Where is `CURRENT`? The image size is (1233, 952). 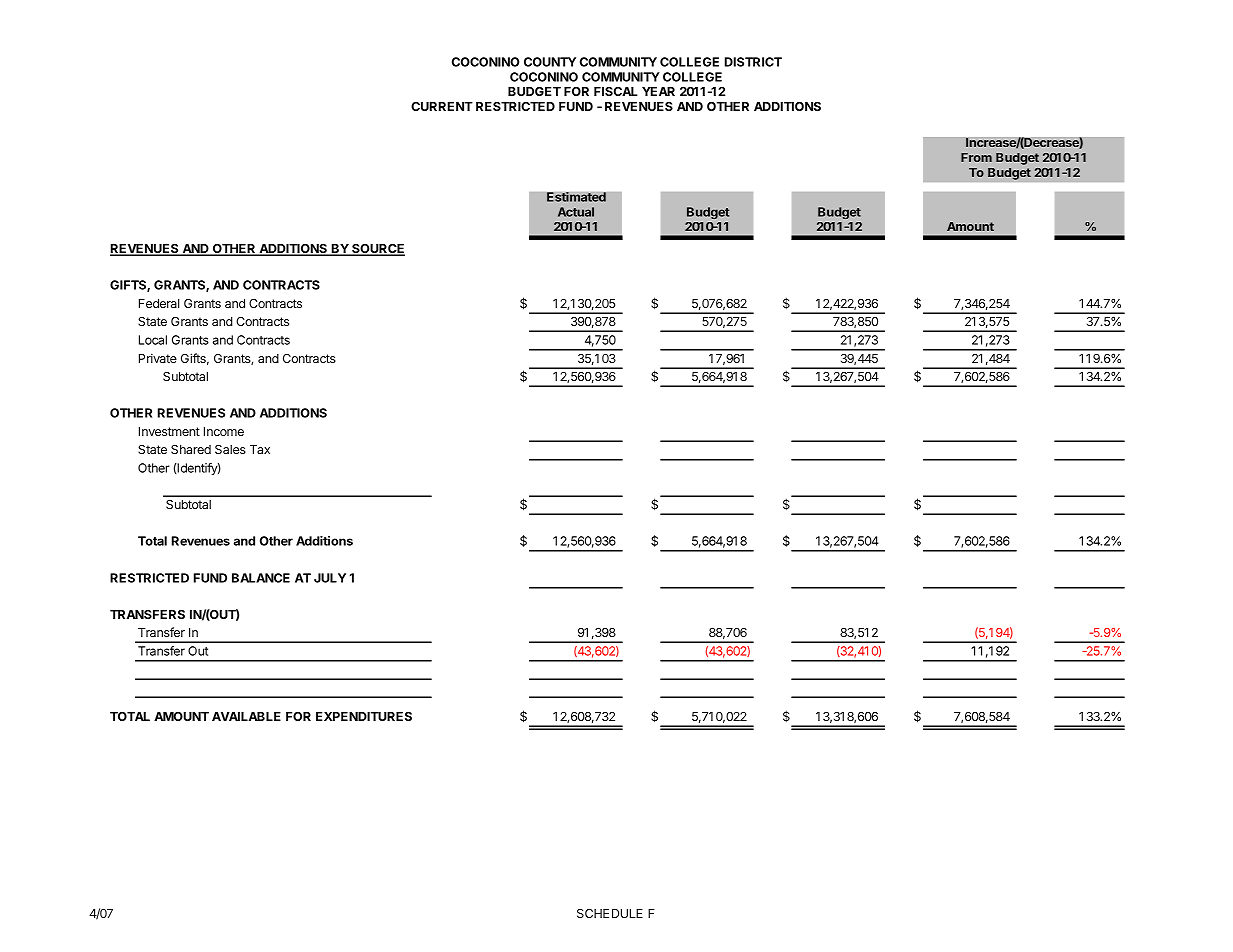
CURRENT is located at coordinates (442, 106).
